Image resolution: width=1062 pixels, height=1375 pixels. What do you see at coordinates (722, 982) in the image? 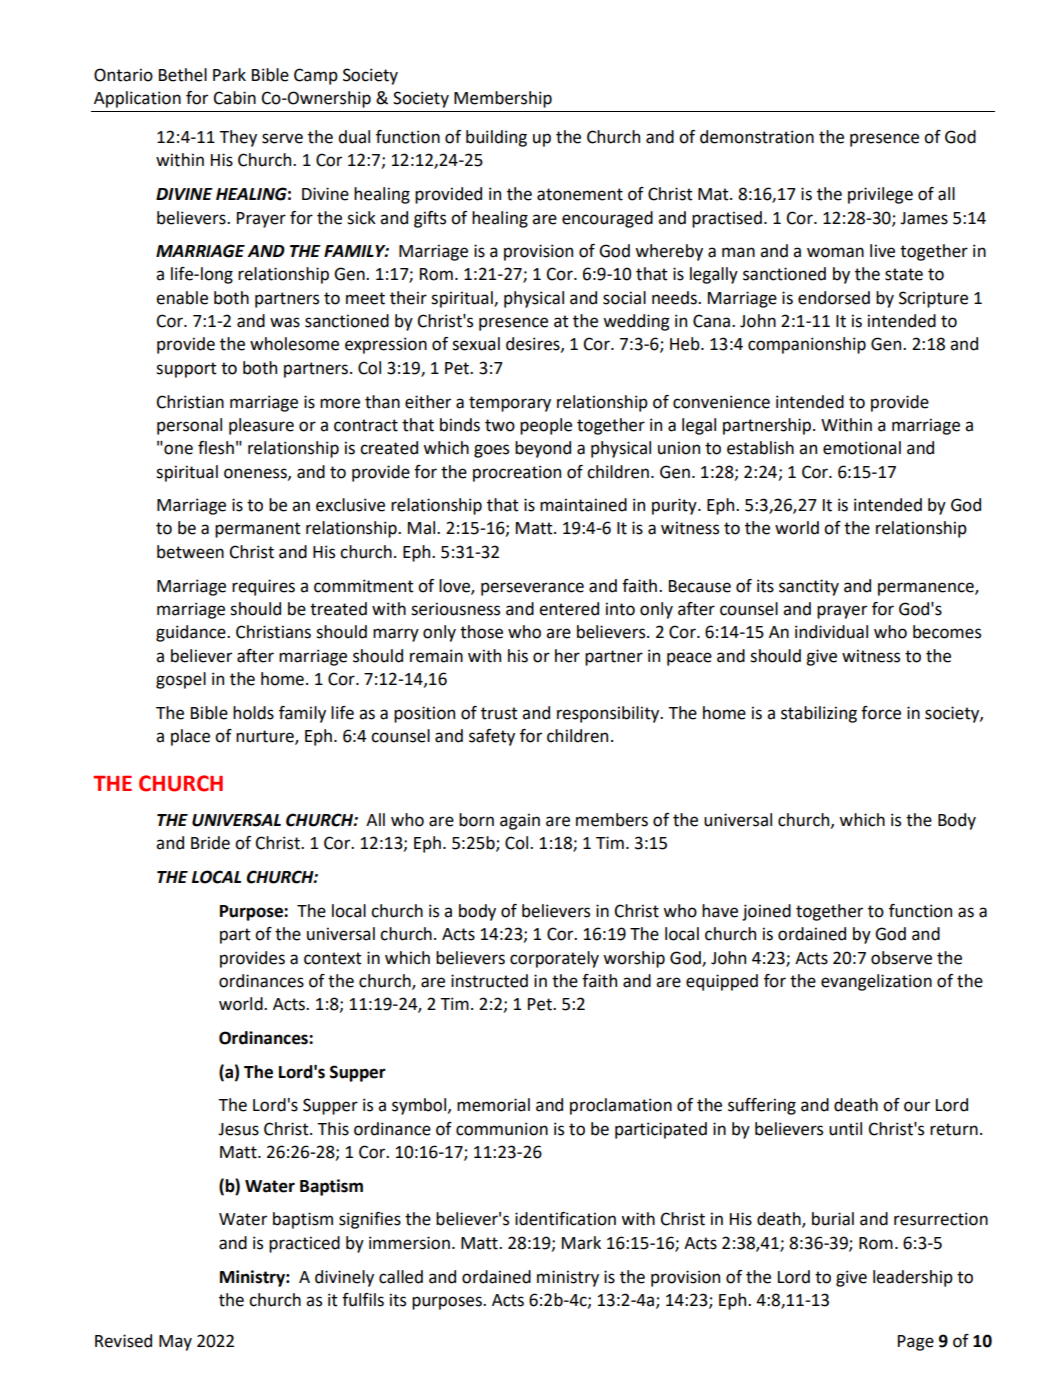
I see `equipped` at bounding box center [722, 982].
